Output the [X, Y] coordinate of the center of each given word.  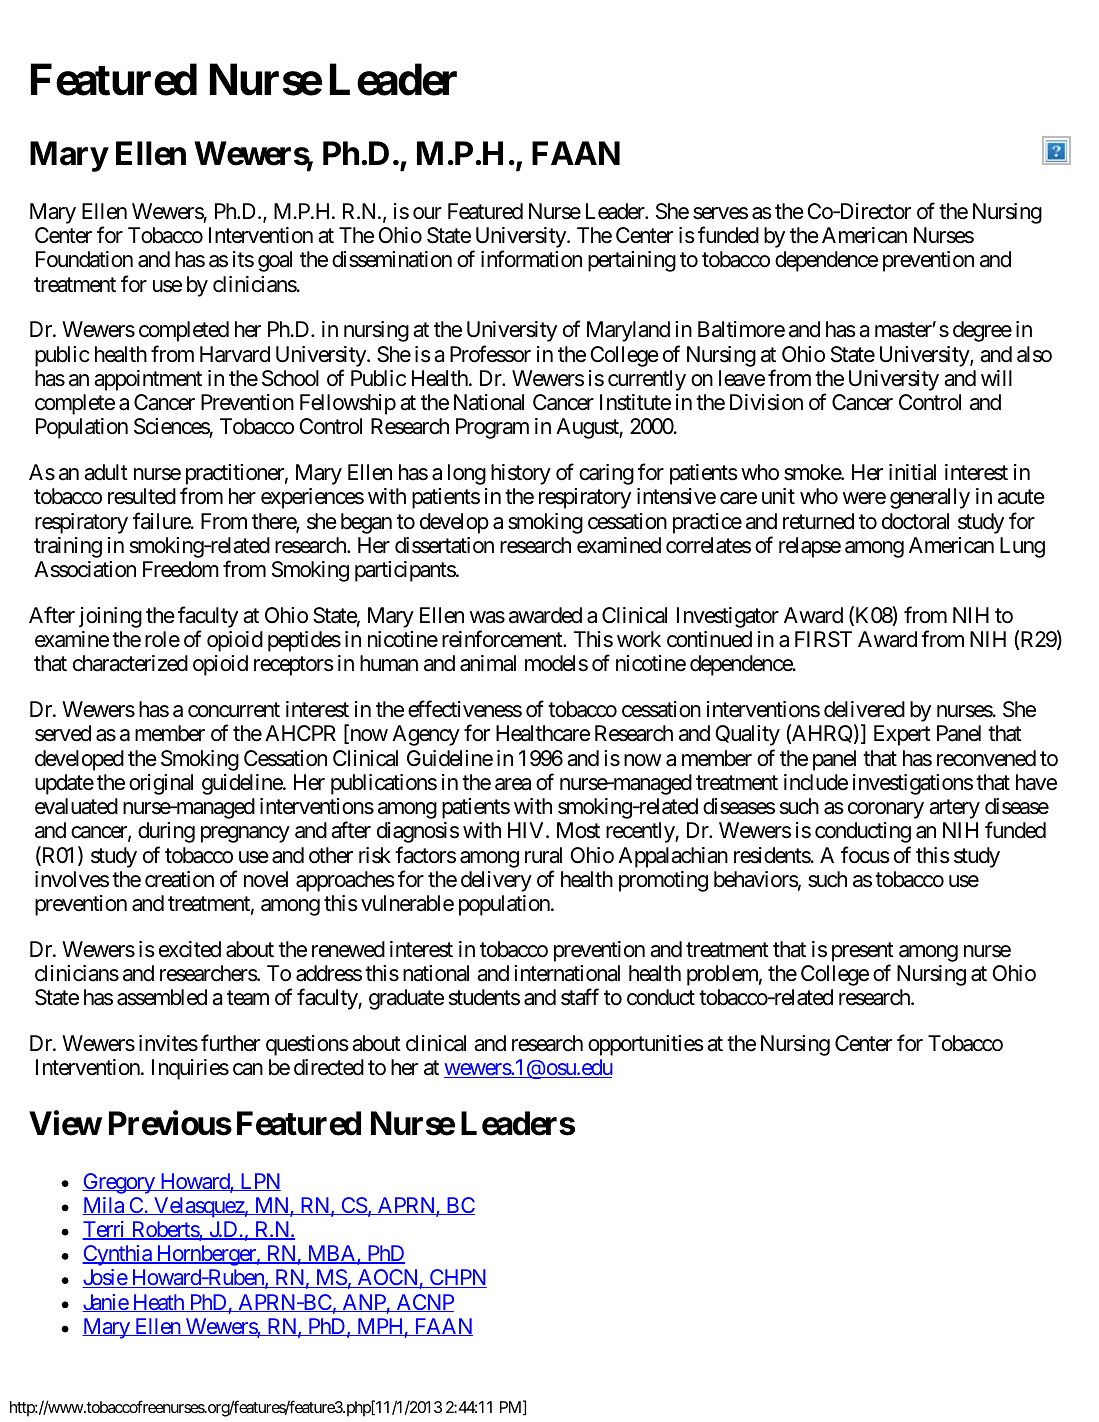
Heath [158, 1303]
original [161, 784]
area [513, 784]
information [531, 259]
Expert [902, 735]
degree [982, 331]
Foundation [84, 259]
